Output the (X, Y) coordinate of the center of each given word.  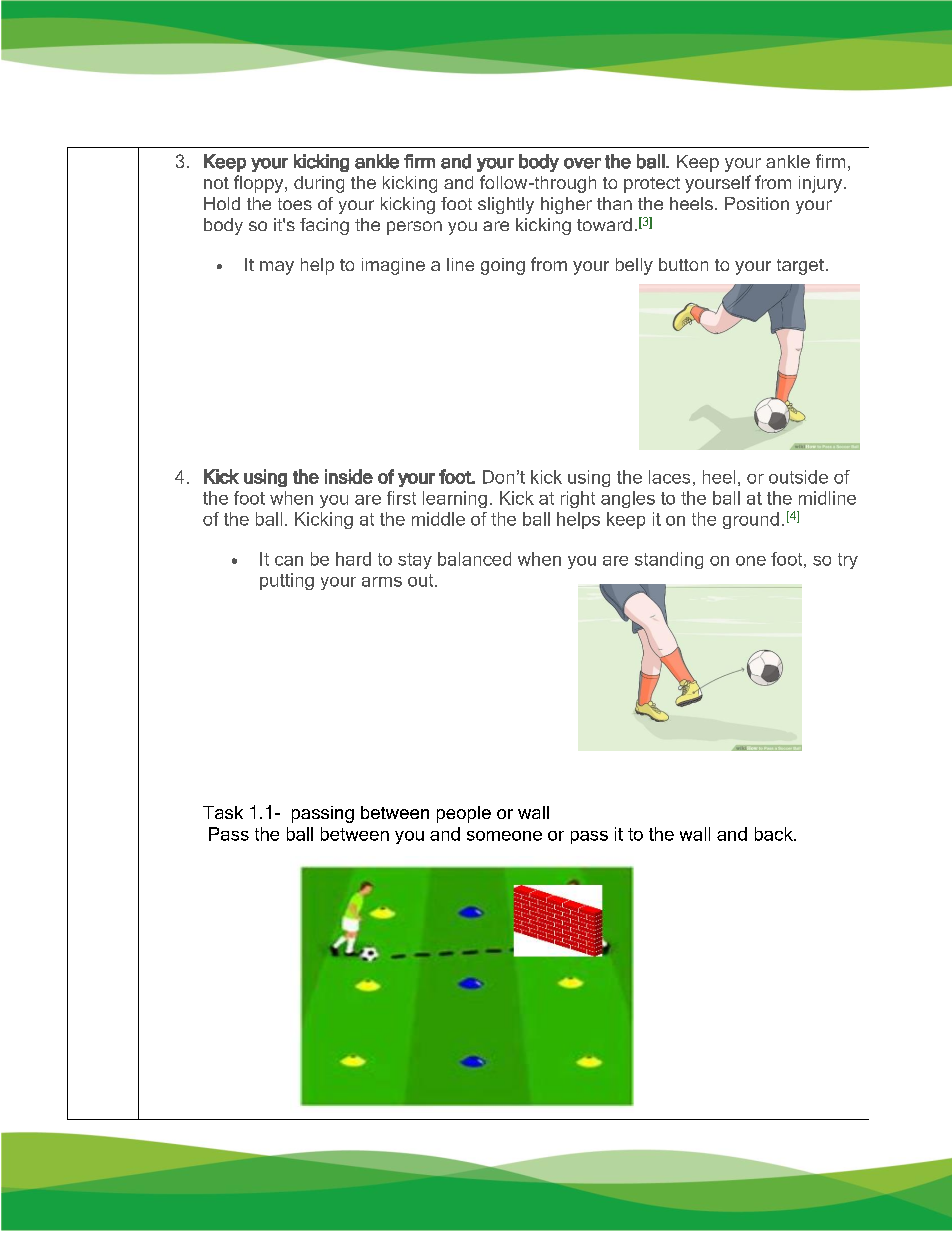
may (277, 268)
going (503, 266)
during (319, 184)
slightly (506, 205)
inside (349, 476)
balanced (474, 559)
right (578, 499)
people (464, 814)
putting (287, 581)
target (800, 267)
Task (223, 812)
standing (669, 560)
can (289, 561)
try (848, 561)
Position (757, 203)
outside (798, 477)
